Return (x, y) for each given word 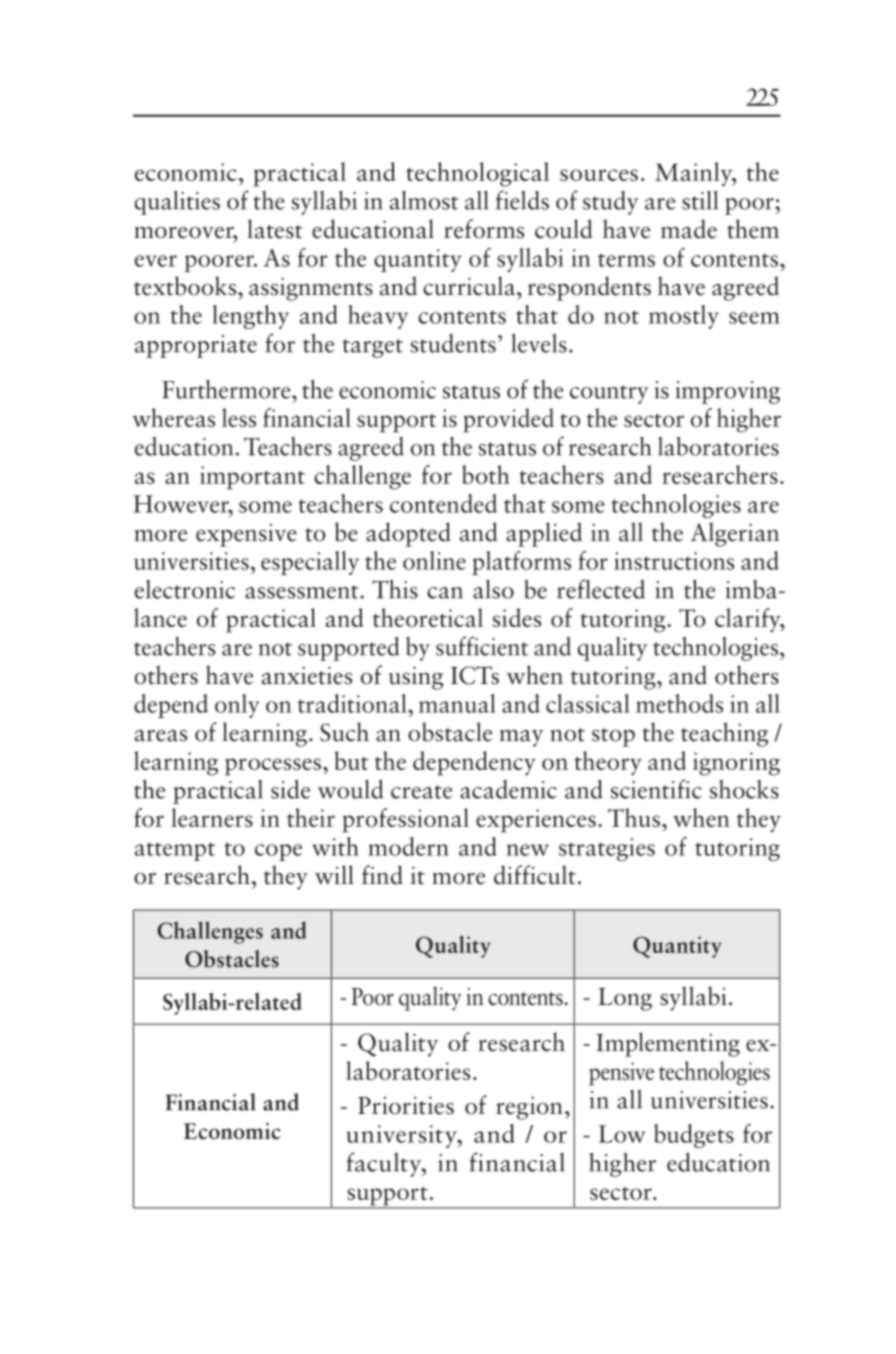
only (237, 706)
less (239, 417)
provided (508, 420)
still (700, 200)
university (402, 1136)
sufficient (482, 646)
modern (408, 846)
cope (278, 852)
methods (679, 703)
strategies (607, 849)
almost (424, 200)
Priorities (406, 1105)
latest (274, 229)
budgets (694, 1136)
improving (728, 392)
